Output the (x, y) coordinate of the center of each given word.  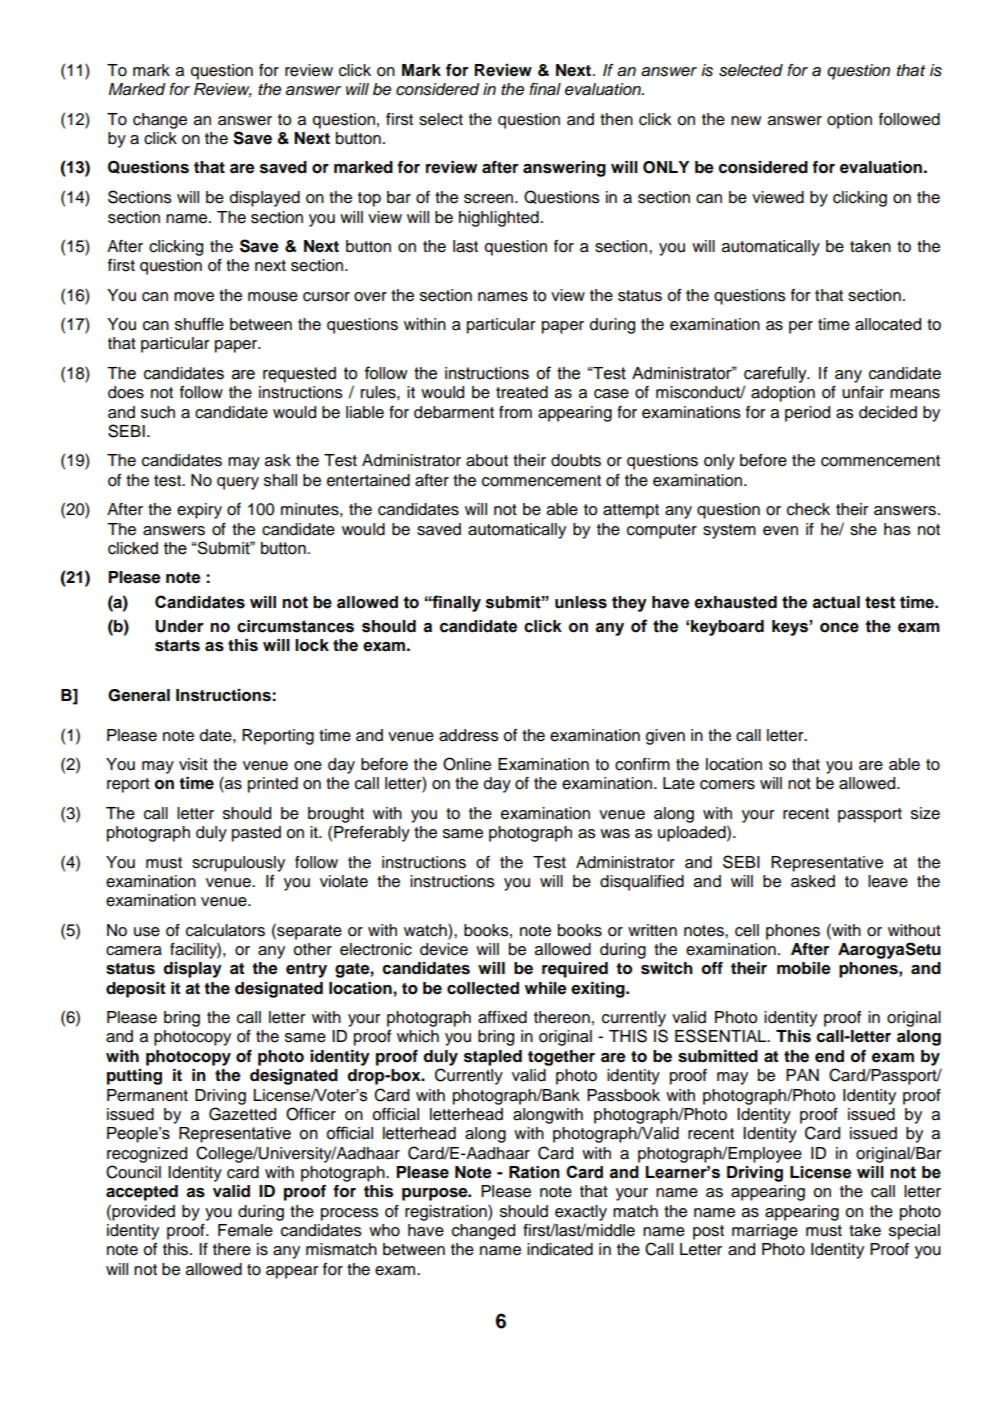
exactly (581, 1213)
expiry (199, 511)
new (746, 121)
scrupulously (238, 864)
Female (245, 1230)
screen (490, 199)
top (369, 199)
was (615, 834)
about (487, 460)
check (808, 509)
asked (813, 881)
